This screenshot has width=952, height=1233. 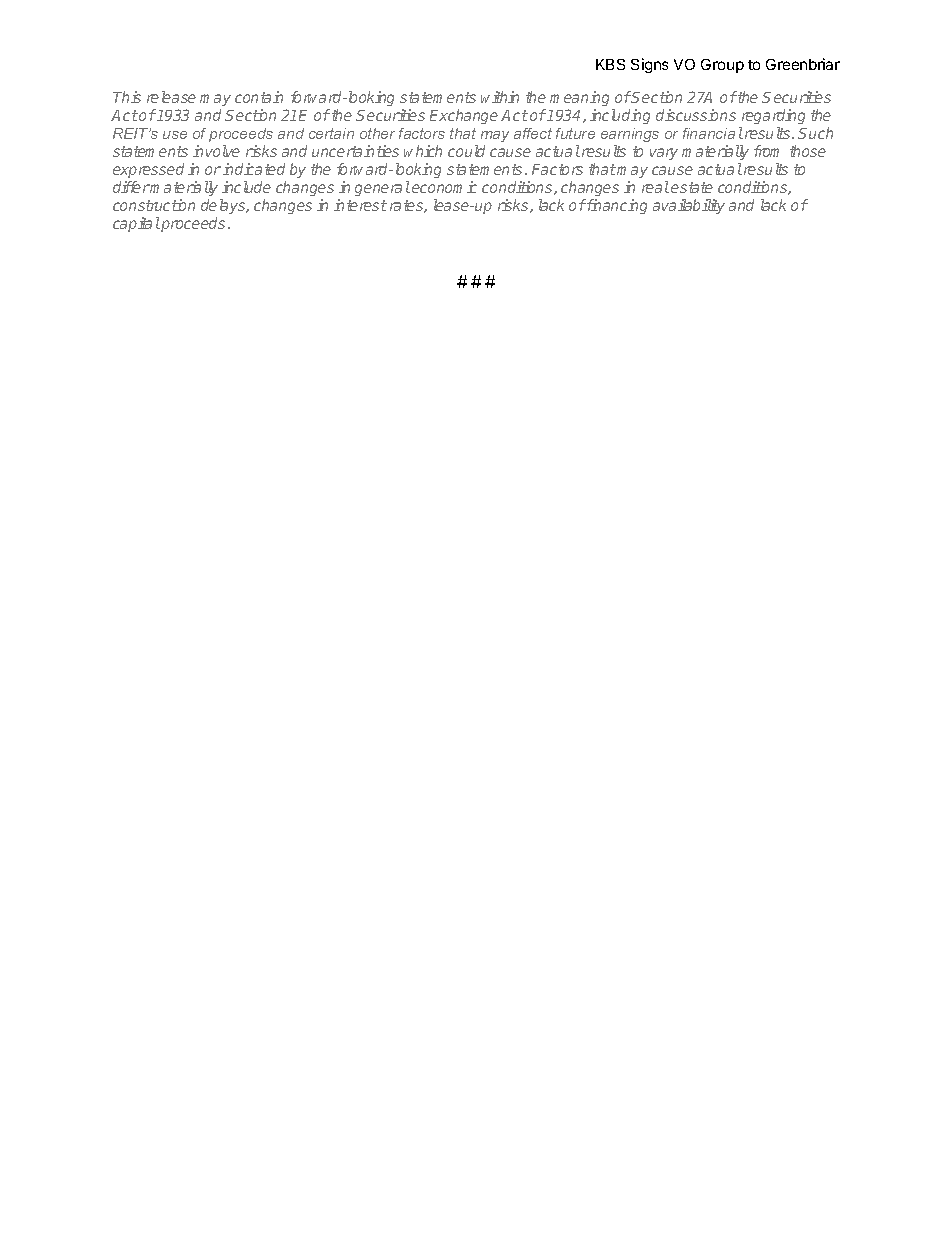 What do you see at coordinates (722, 66) in the screenshot?
I see `Group` at bounding box center [722, 66].
